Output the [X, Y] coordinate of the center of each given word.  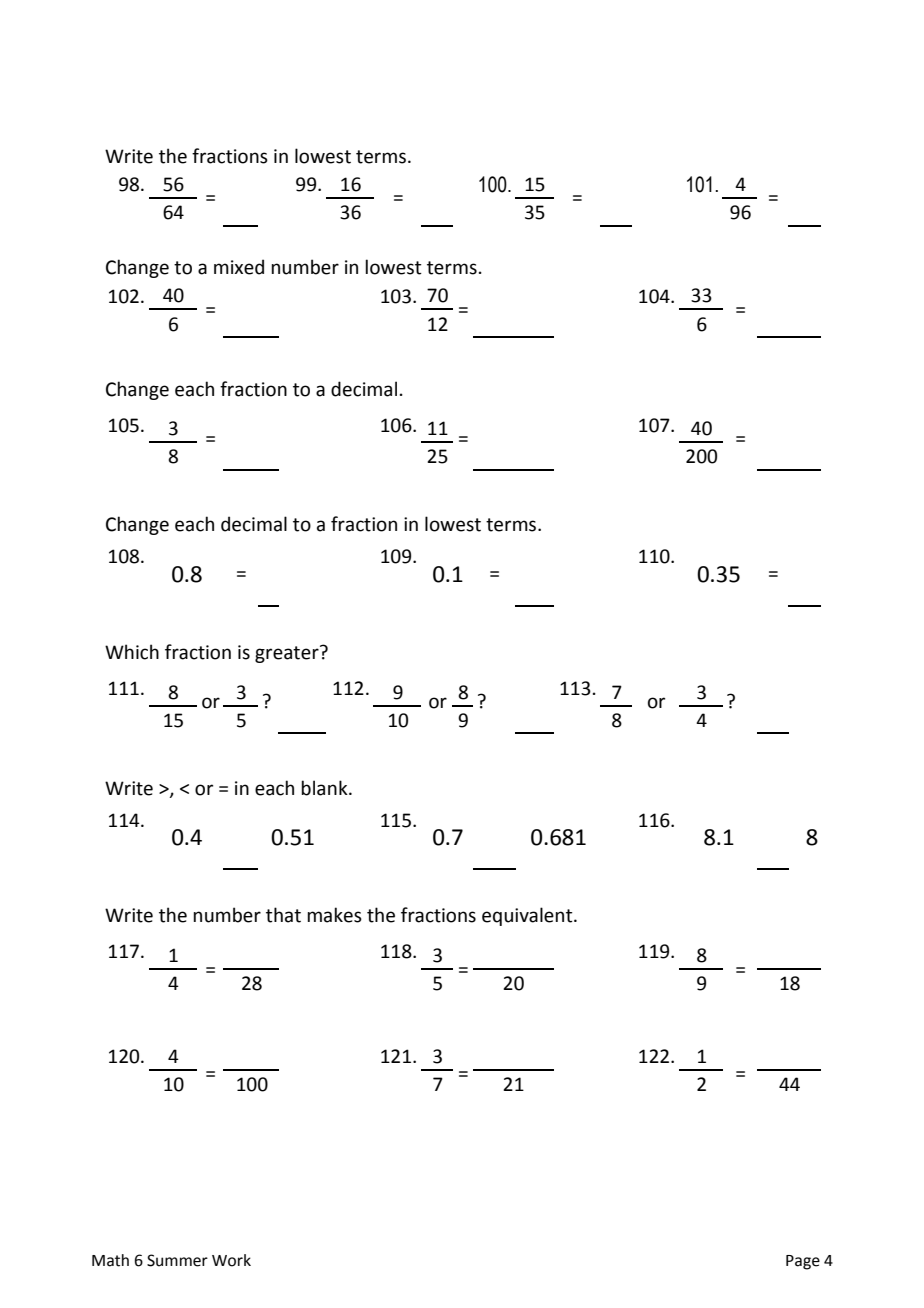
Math [110, 1260]
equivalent [528, 916]
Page [803, 1262]
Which [132, 652]
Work [231, 1260]
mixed [239, 267]
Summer [177, 1260]
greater [288, 654]
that [283, 915]
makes [334, 915]
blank [325, 788]
